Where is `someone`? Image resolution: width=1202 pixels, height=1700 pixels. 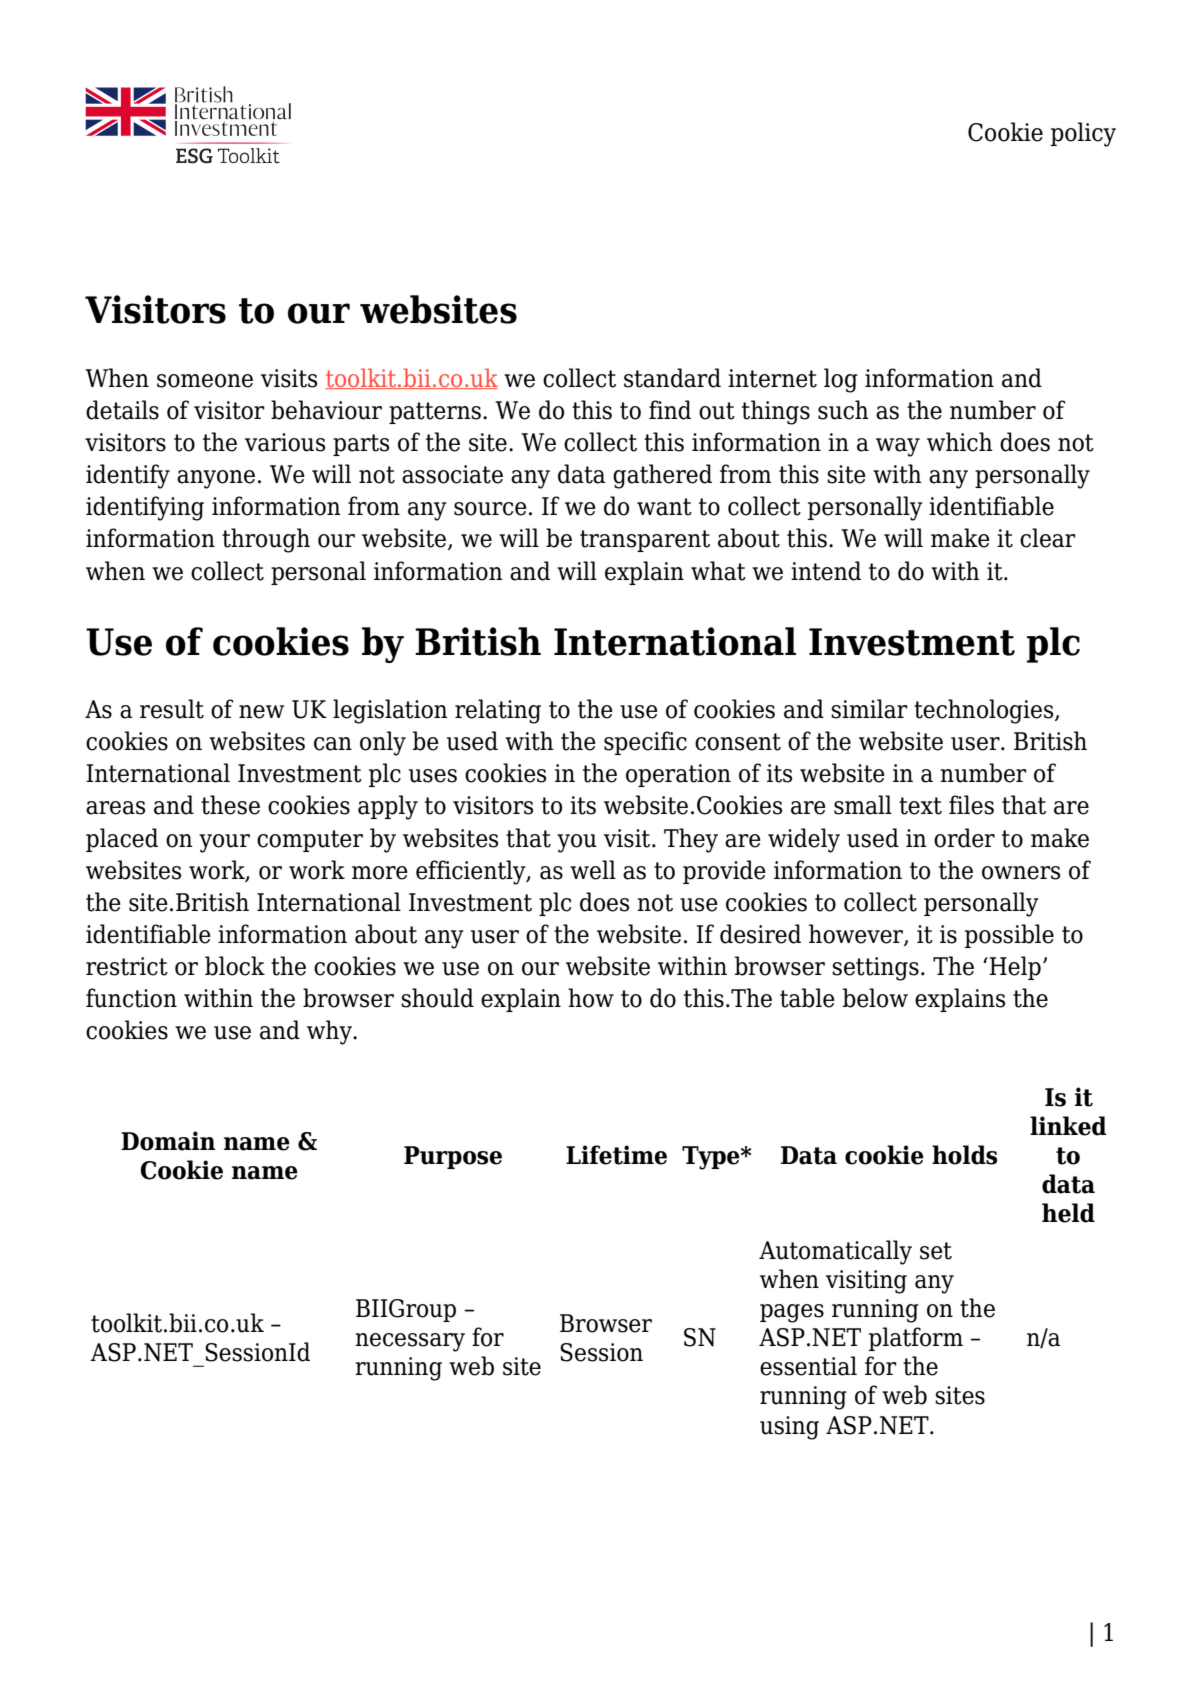
someone is located at coordinates (205, 381).
